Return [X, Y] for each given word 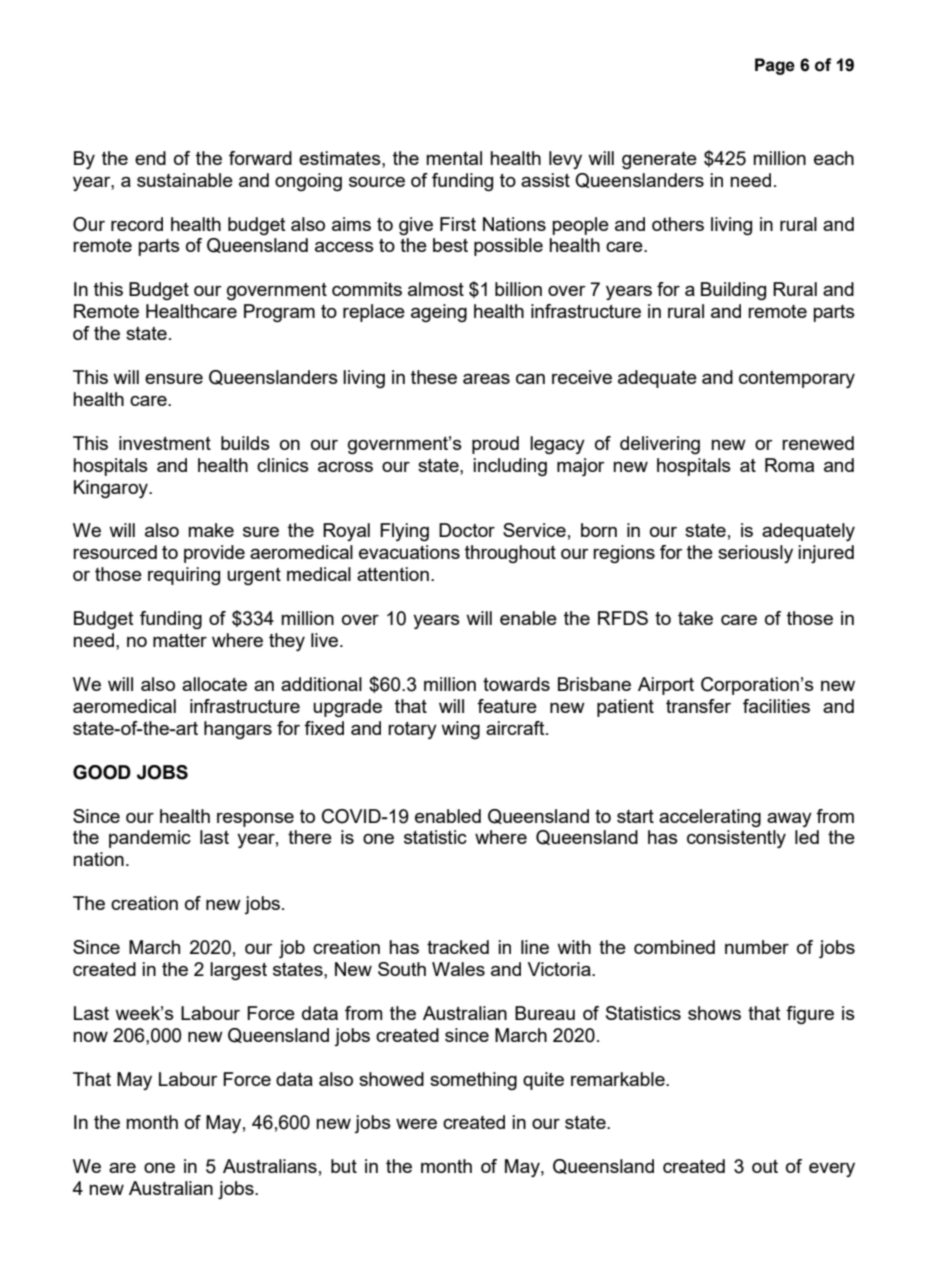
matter [180, 640]
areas [486, 379]
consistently [736, 839]
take [695, 618]
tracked [458, 947]
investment [165, 443]
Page [775, 66]
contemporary [797, 379]
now [90, 1037]
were [416, 1124]
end [150, 158]
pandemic [150, 839]
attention [393, 574]
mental [454, 158]
